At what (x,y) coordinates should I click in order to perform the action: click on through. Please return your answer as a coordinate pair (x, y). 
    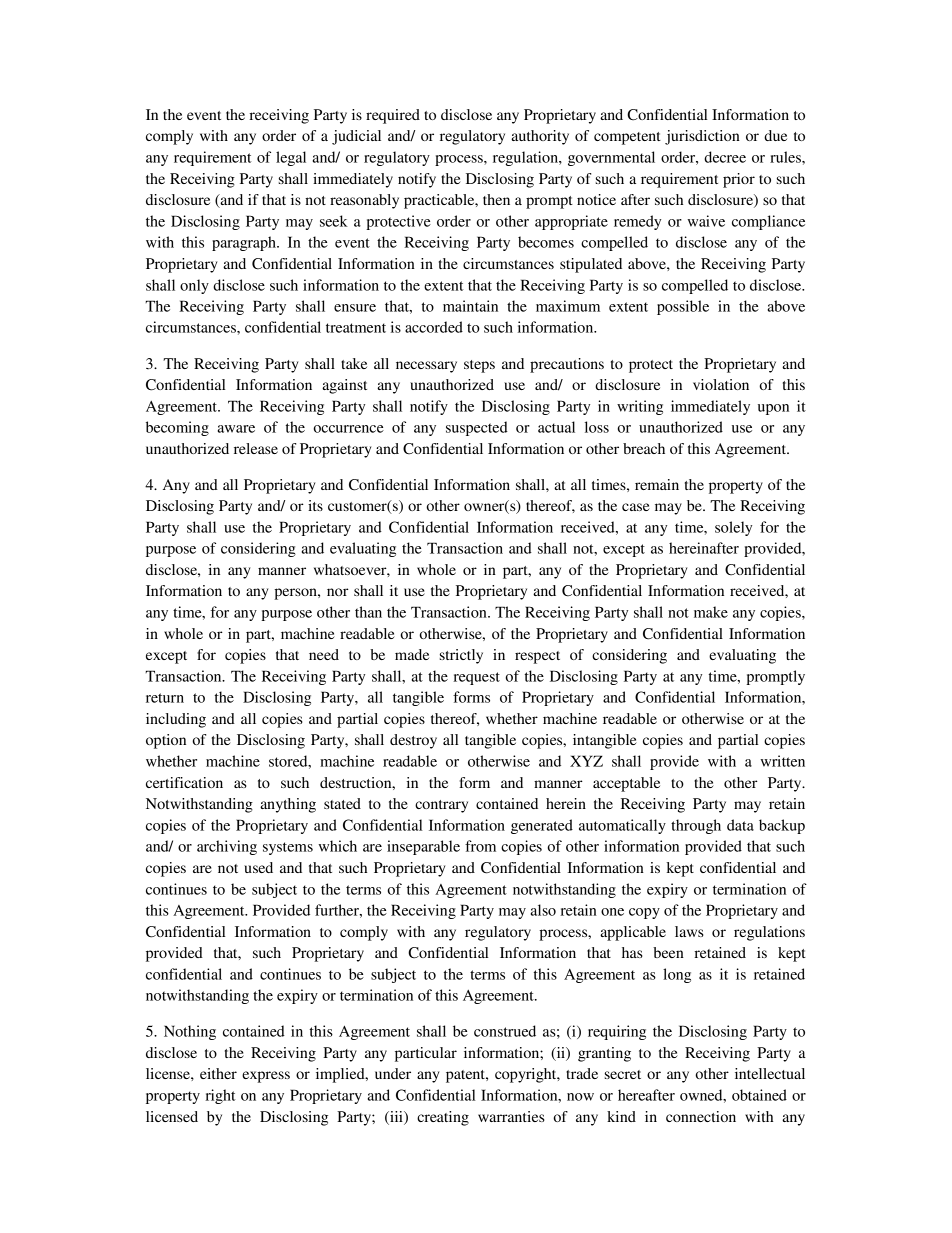
    Looking at the image, I should click on (696, 826).
